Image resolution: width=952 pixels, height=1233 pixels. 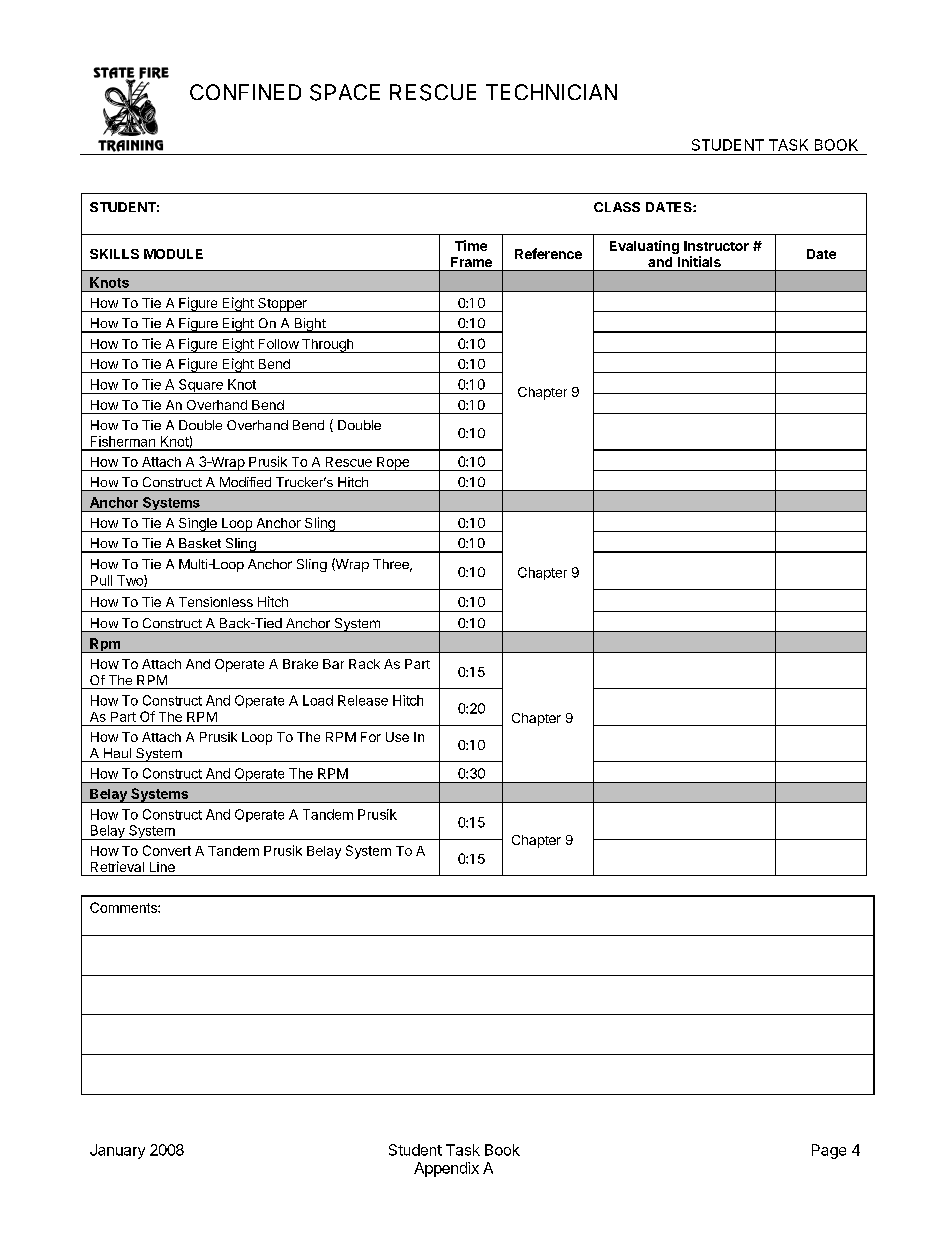 What do you see at coordinates (364, 664) in the screenshot?
I see `Rack` at bounding box center [364, 664].
